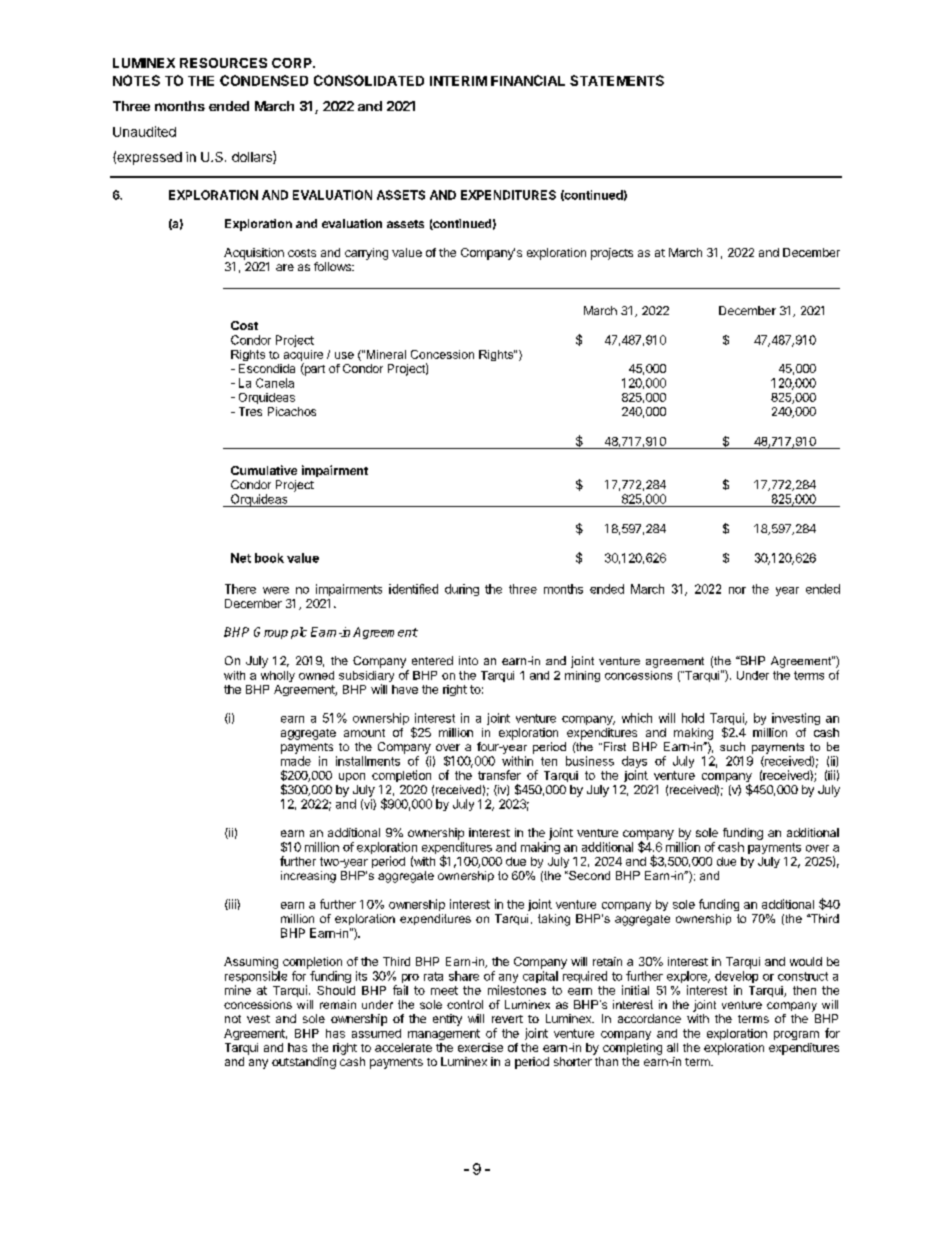 This screenshot has width=952, height=1233. I want to click on nor, so click(737, 590).
